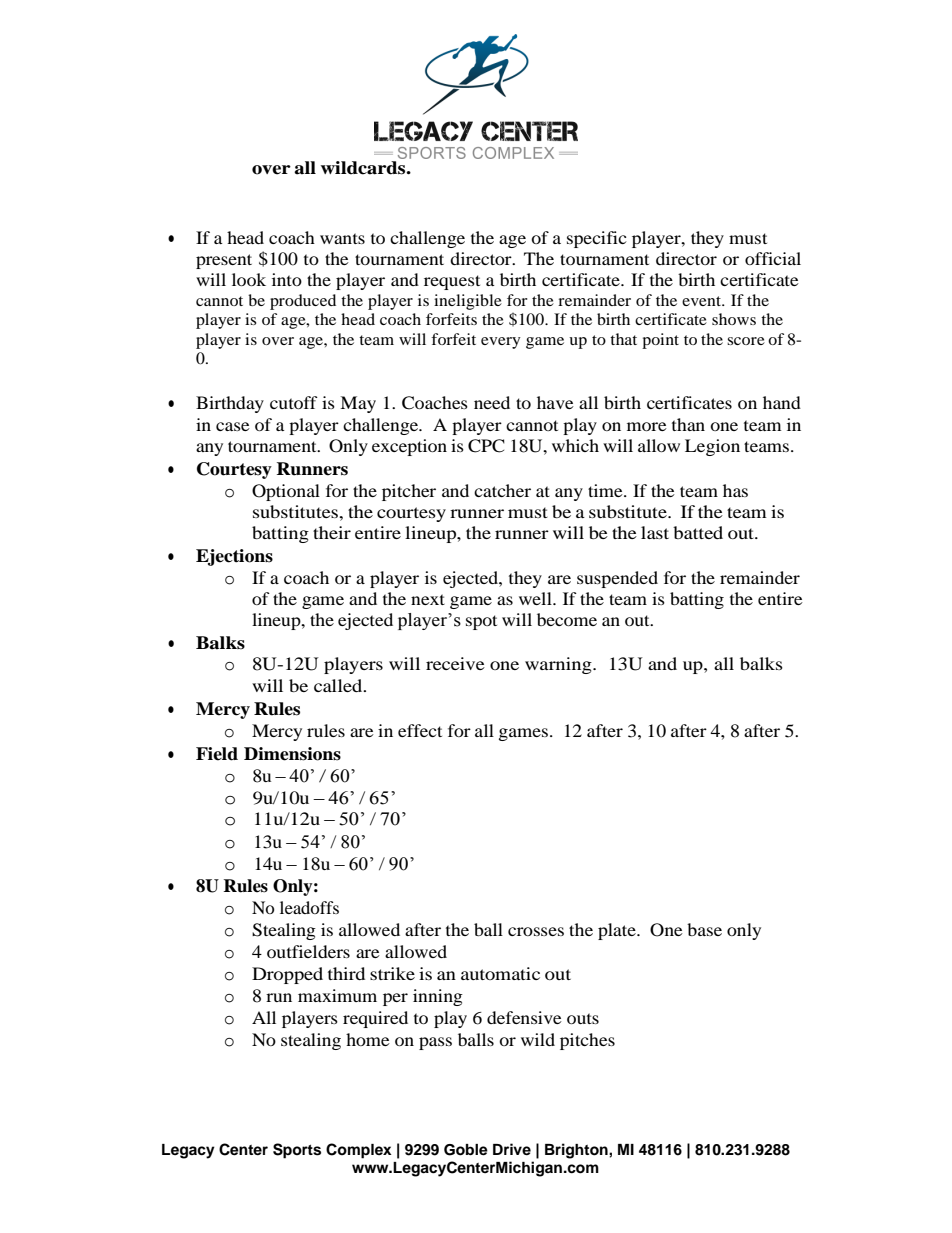  What do you see at coordinates (559, 665) in the page?
I see `warning` at bounding box center [559, 665].
